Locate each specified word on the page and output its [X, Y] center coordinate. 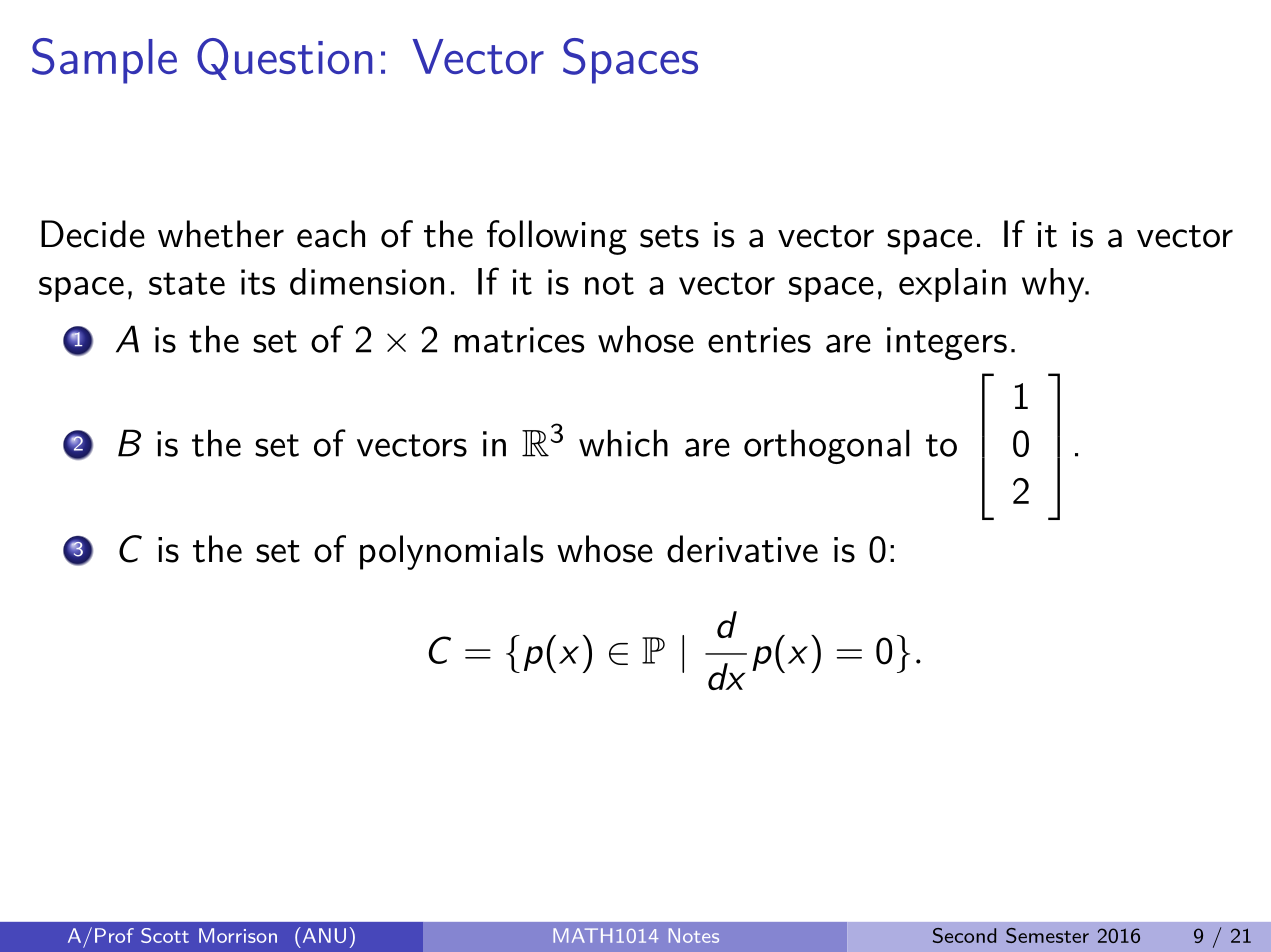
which [623, 443]
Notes [694, 935]
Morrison [238, 935]
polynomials [451, 552]
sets [669, 236]
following [557, 237]
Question [285, 59]
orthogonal [827, 446]
